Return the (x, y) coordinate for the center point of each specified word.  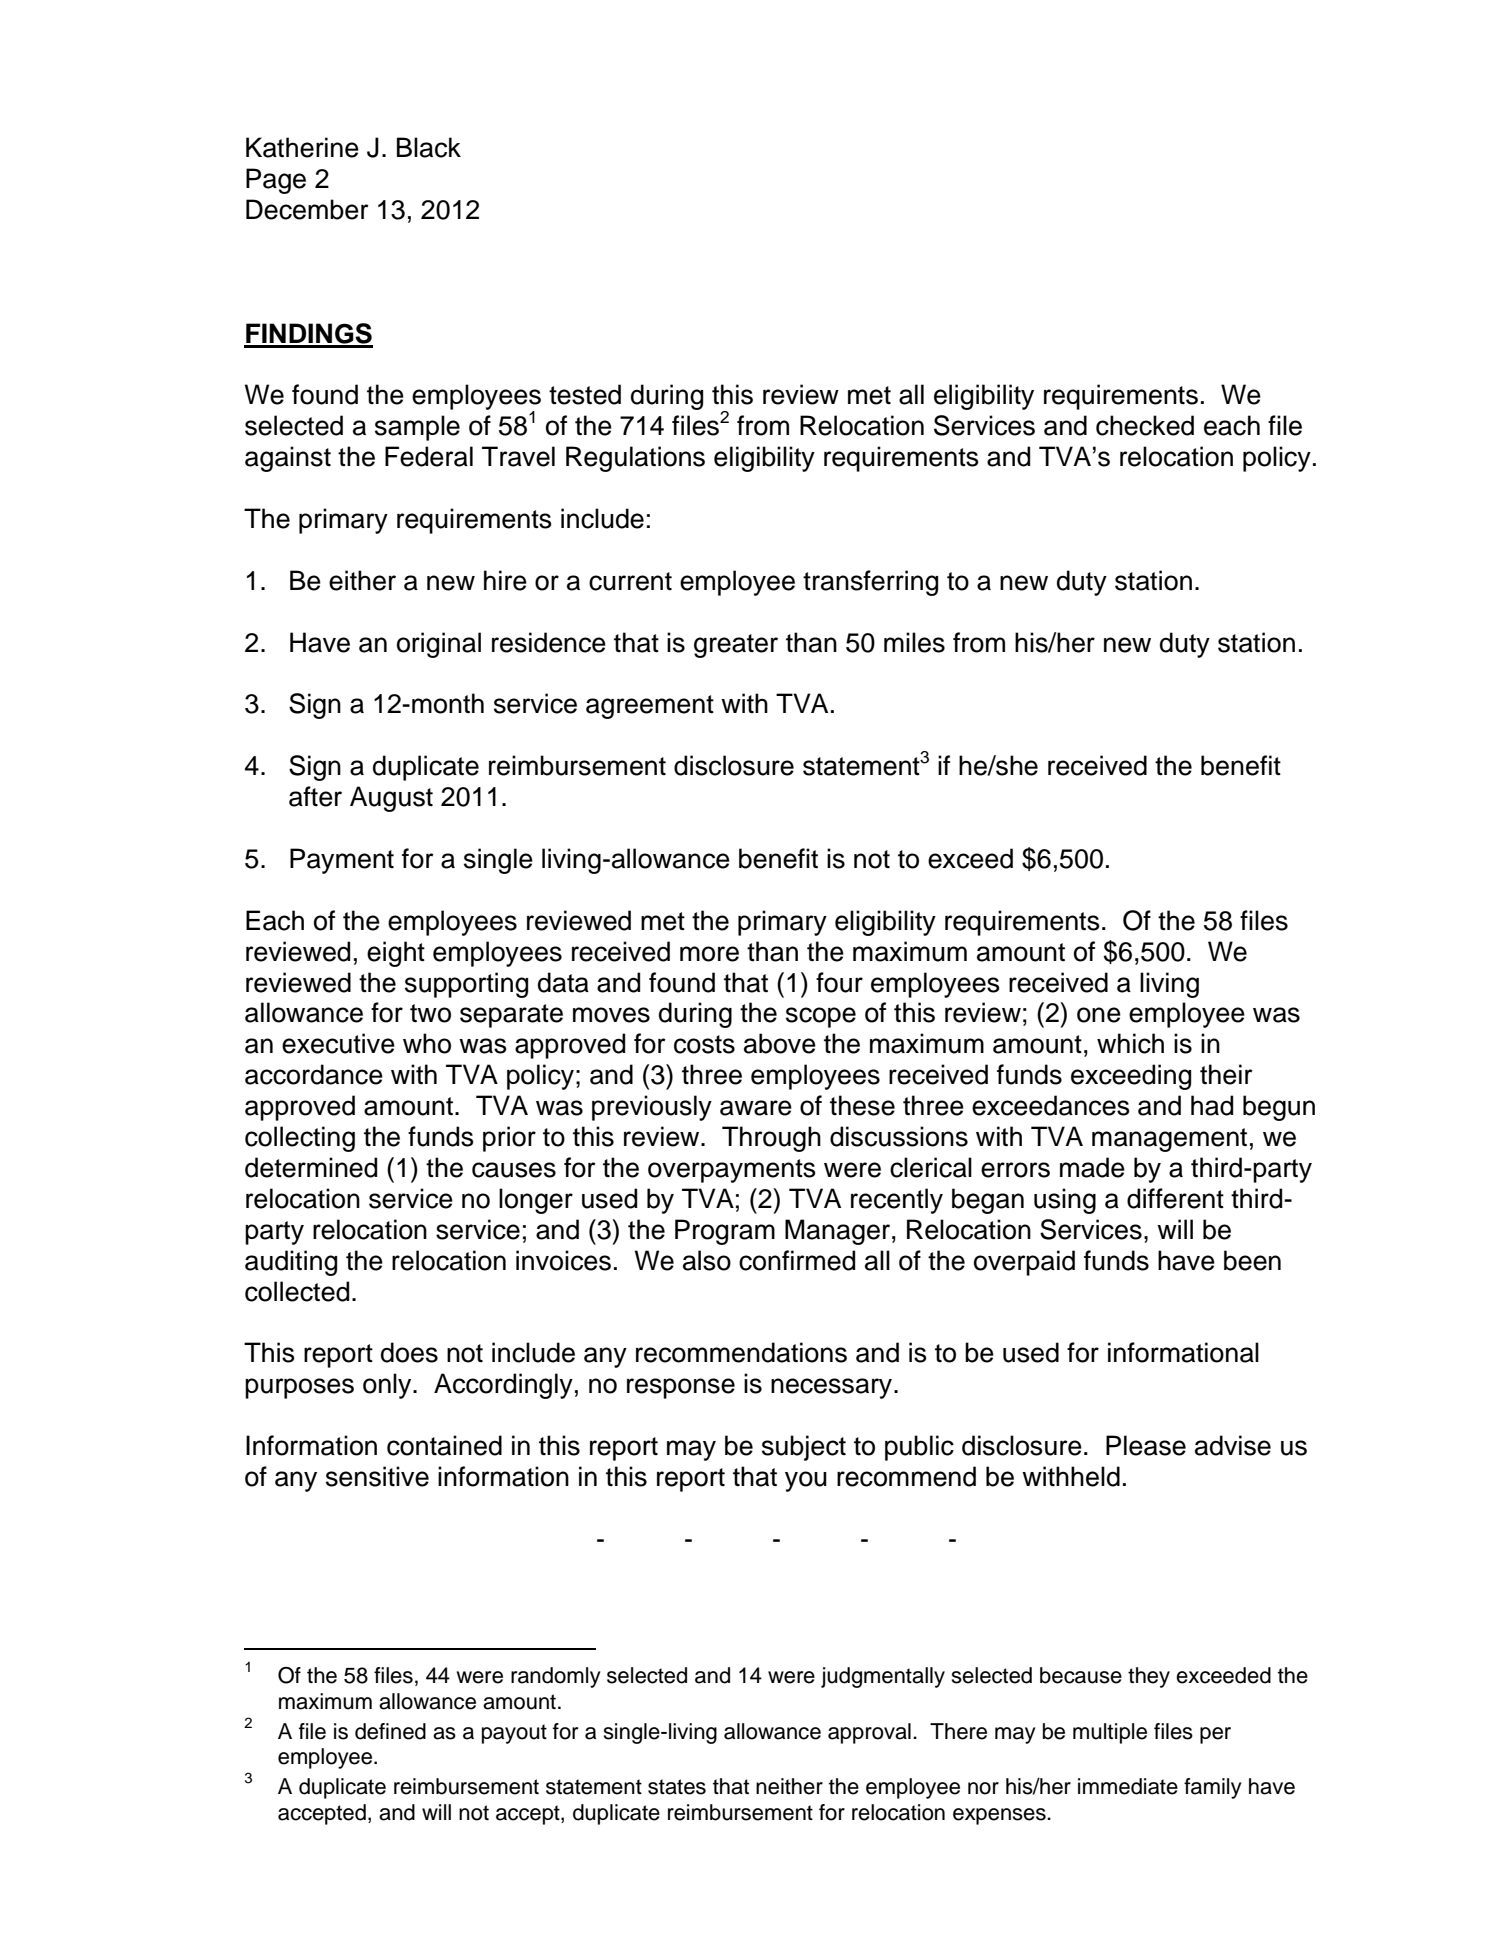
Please (1146, 1445)
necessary (833, 1388)
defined (390, 1731)
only (388, 1386)
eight (396, 954)
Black (429, 147)
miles (914, 642)
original (439, 645)
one (1099, 1015)
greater (736, 646)
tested (585, 394)
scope (821, 1017)
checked (1145, 425)
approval (869, 1733)
